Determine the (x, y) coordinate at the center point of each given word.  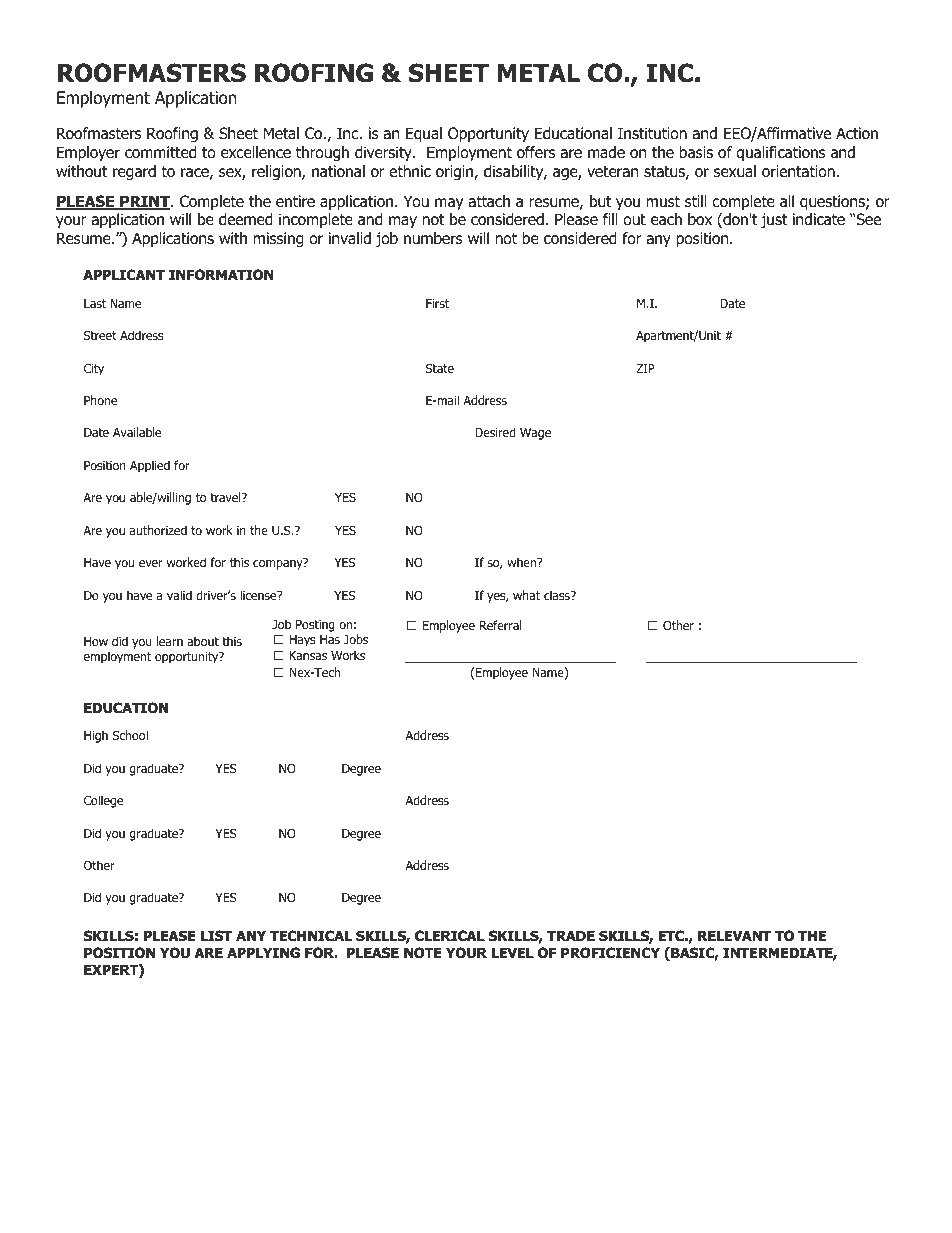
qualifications (780, 153)
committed (160, 152)
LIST (216, 935)
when (523, 562)
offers (536, 152)
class (558, 595)
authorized (158, 530)
